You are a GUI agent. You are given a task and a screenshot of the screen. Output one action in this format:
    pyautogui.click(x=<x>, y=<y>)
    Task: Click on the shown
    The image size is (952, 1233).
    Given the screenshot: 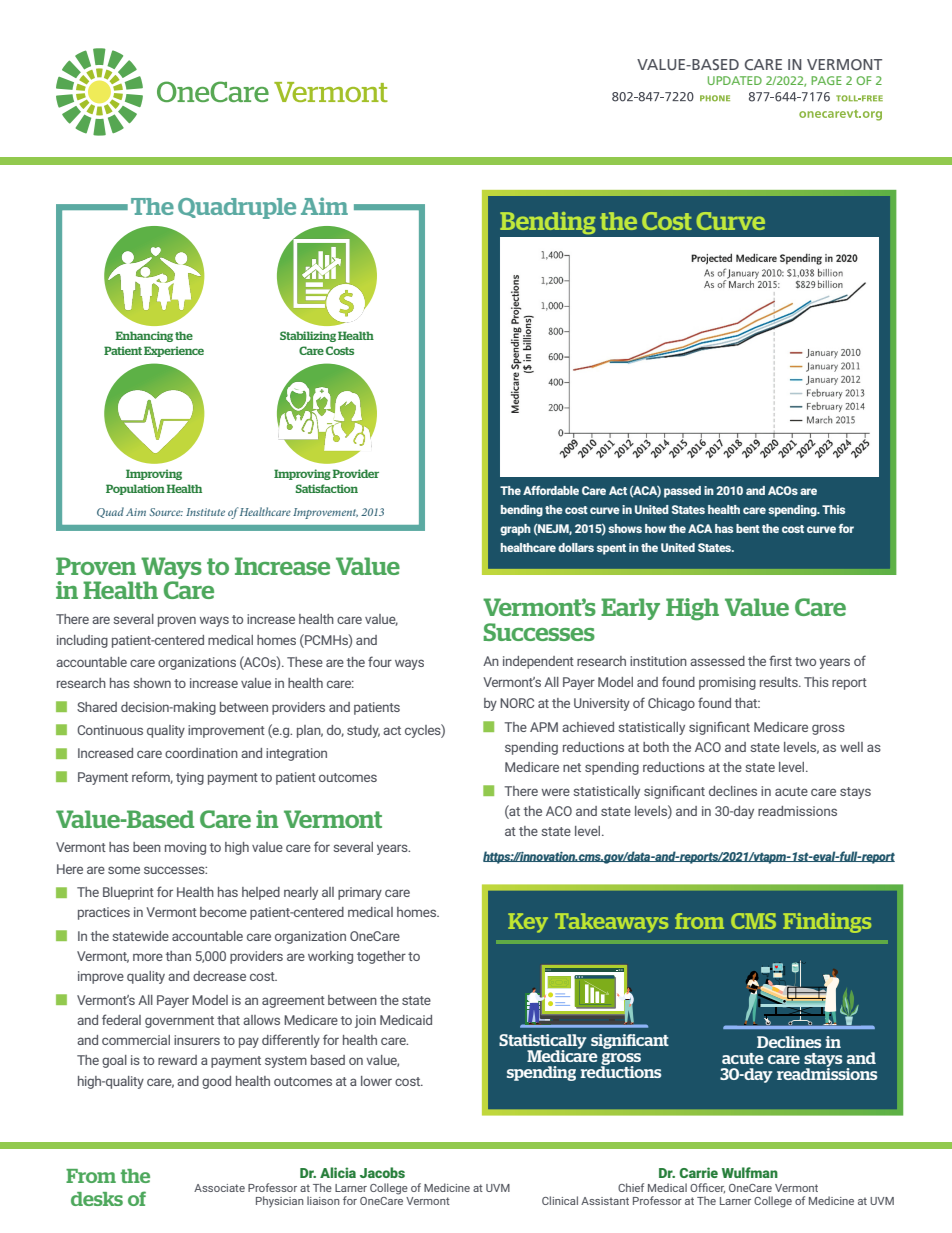 What is the action you would take?
    pyautogui.click(x=152, y=683)
